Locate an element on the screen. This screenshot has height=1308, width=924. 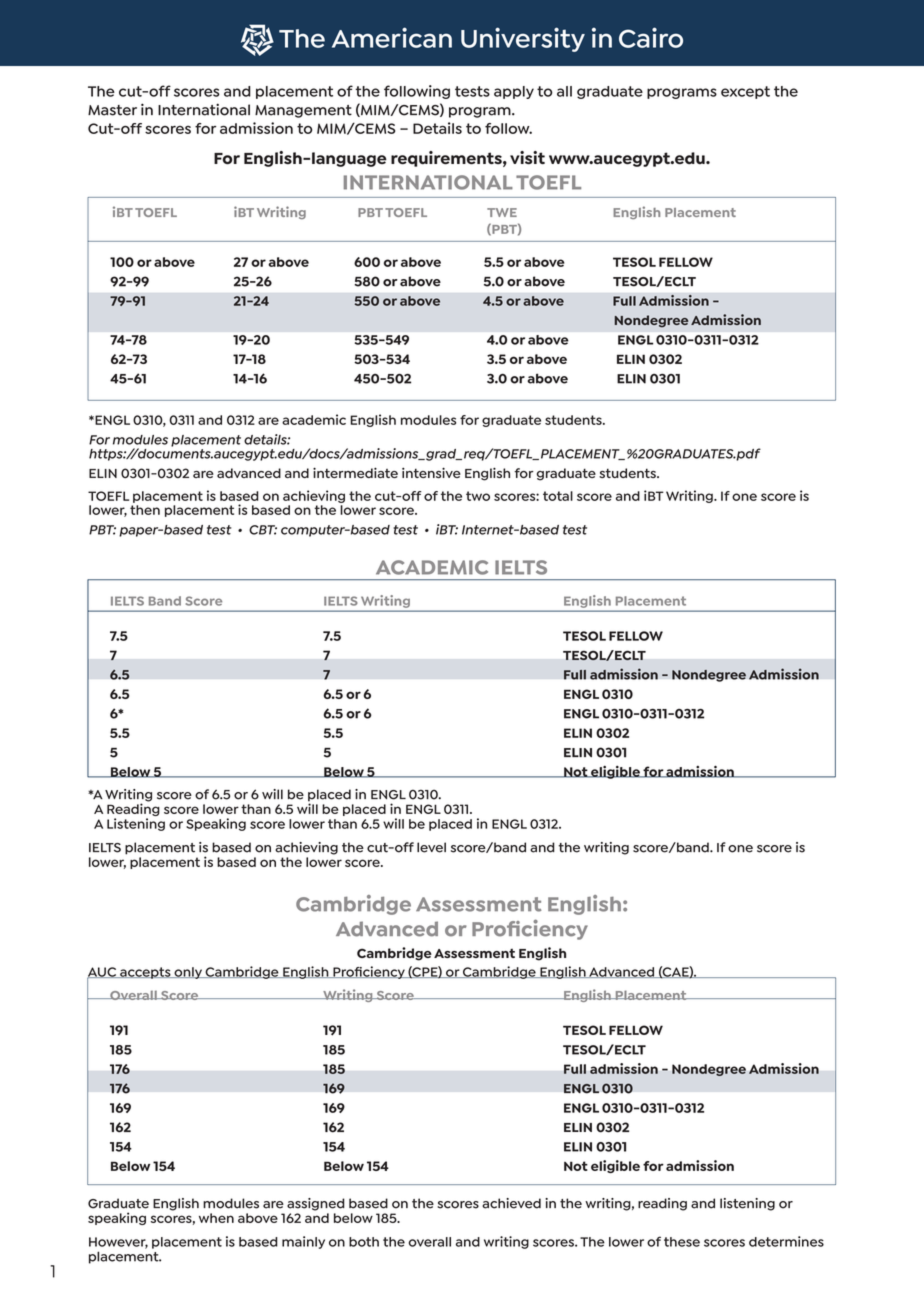
apply is located at coordinates (514, 92).
